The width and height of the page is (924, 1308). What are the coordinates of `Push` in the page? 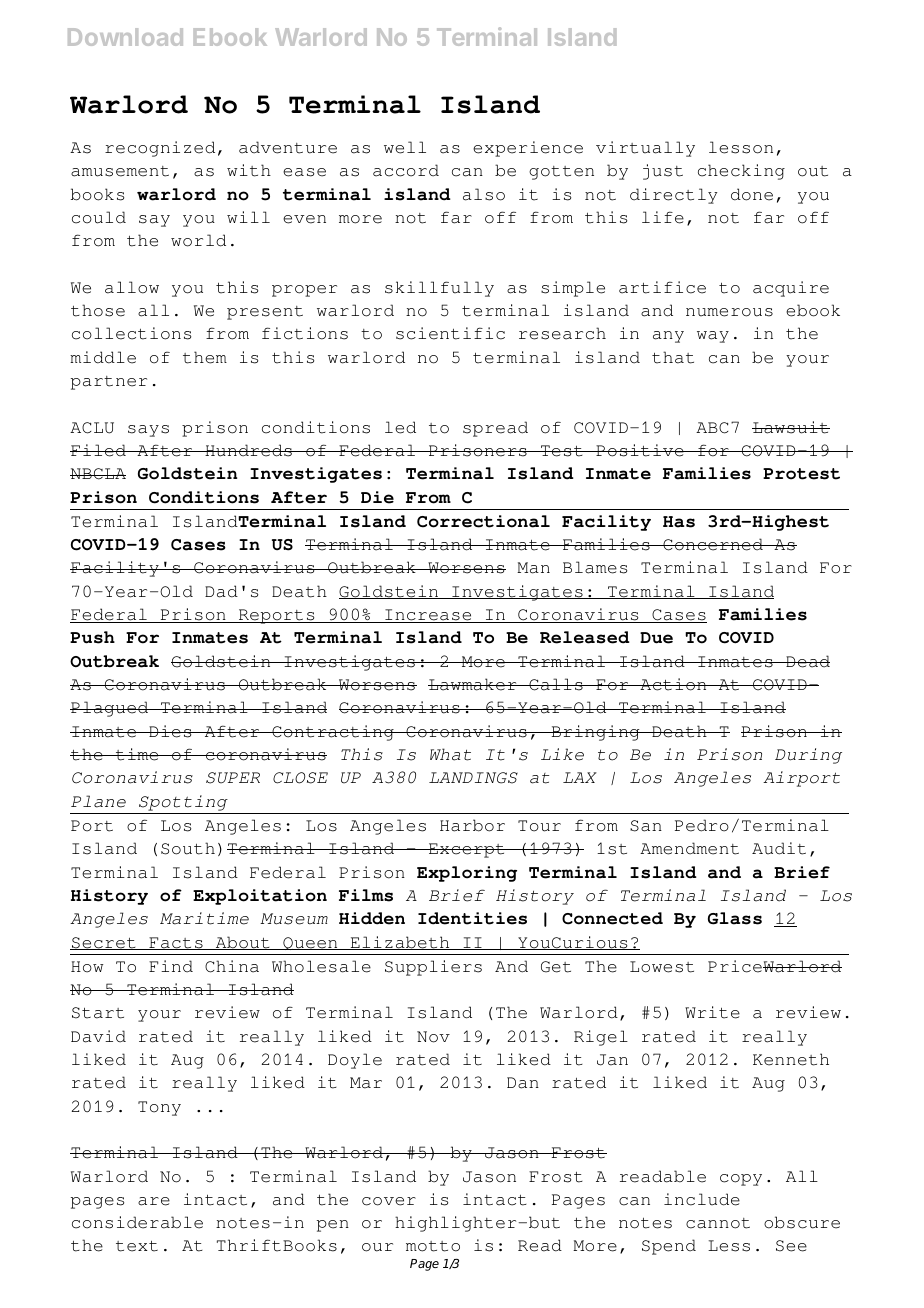 It's located at (92, 637).
